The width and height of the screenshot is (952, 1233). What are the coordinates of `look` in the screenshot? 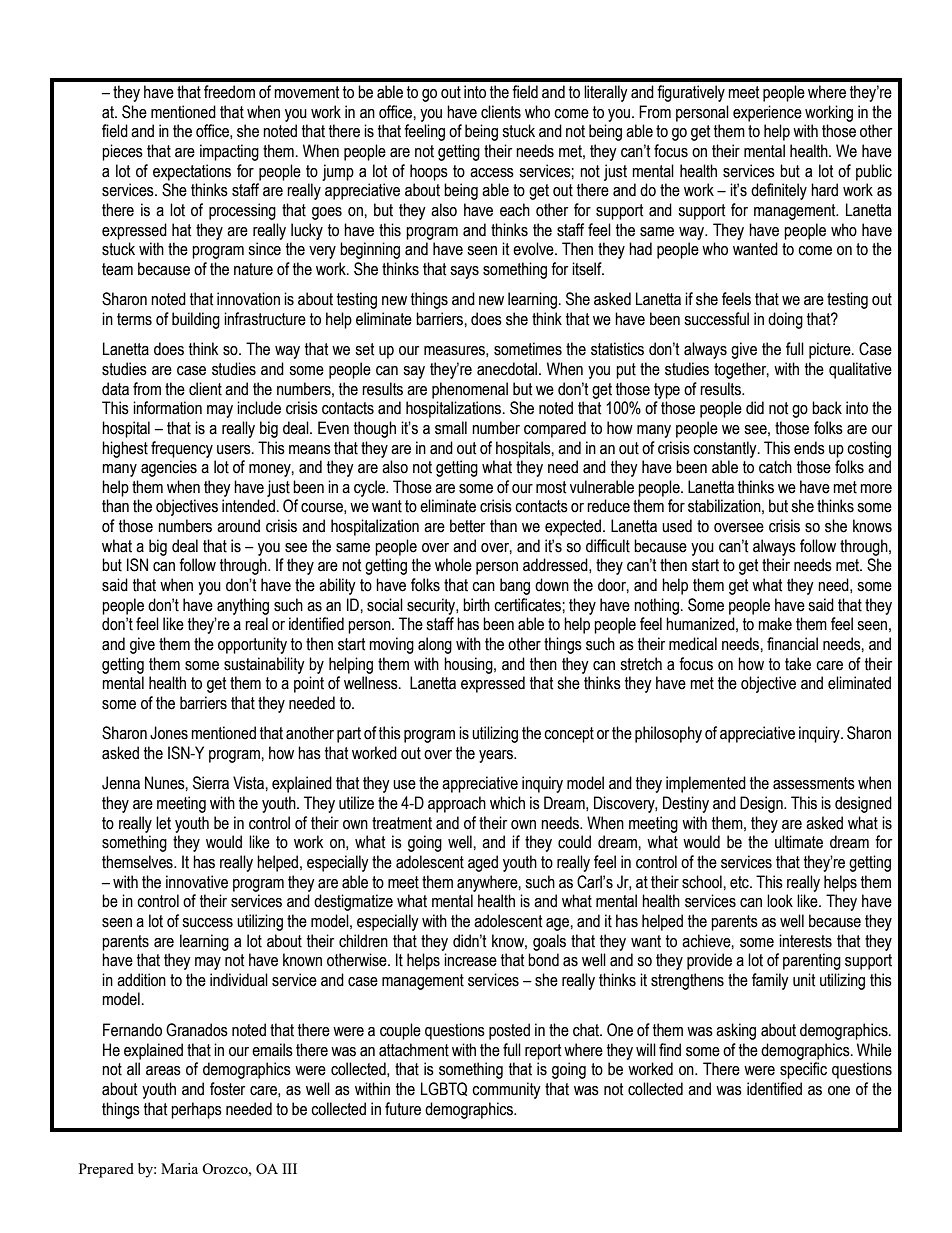 It's located at (780, 901).
